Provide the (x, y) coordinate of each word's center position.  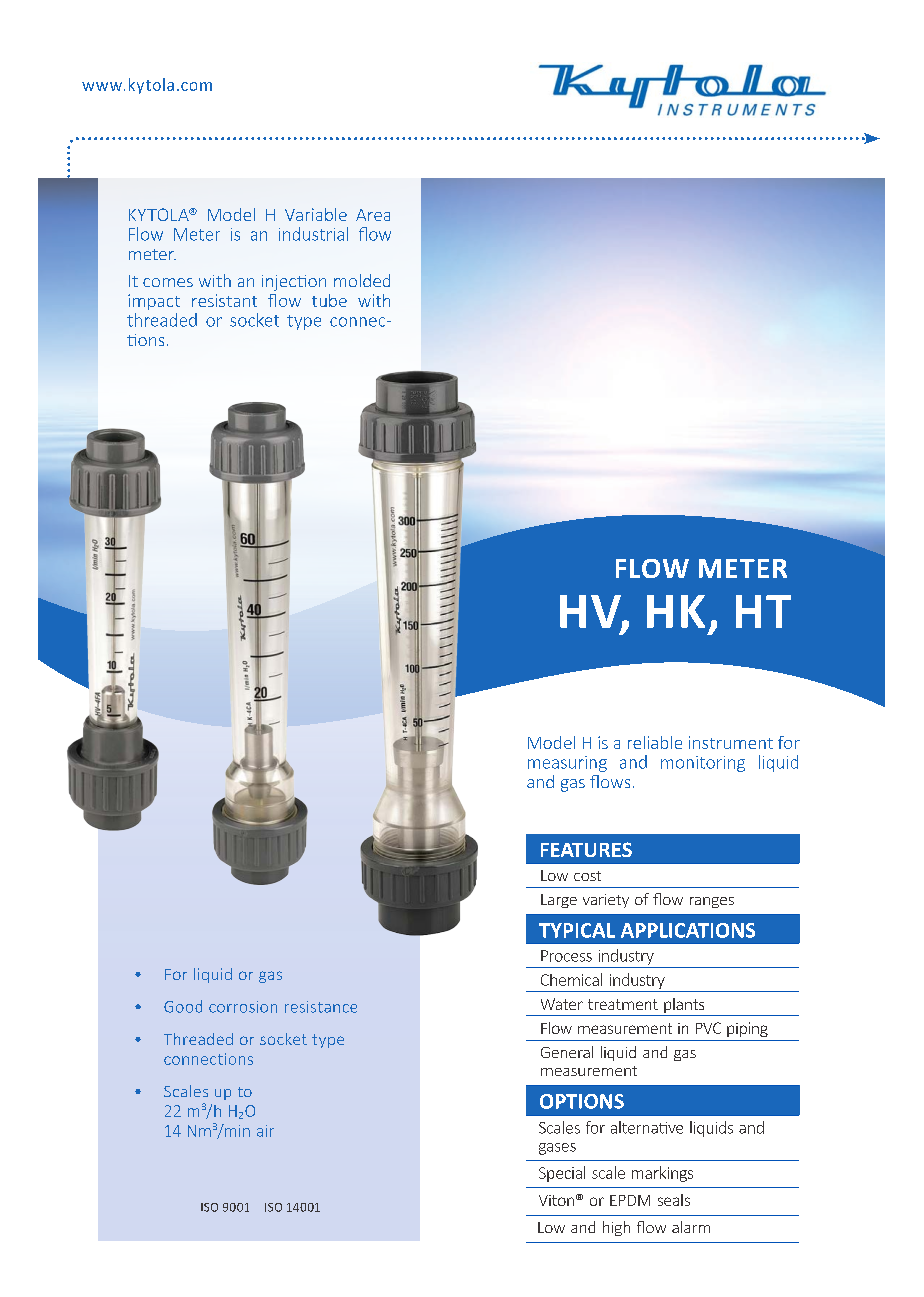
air (265, 1131)
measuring (567, 764)
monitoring (703, 764)
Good (183, 1006)
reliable (655, 742)
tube (329, 300)
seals (674, 1200)
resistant (224, 300)
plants (684, 1007)
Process (566, 956)
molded (362, 280)
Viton (556, 1200)
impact (154, 302)
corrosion (243, 1007)
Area (373, 215)
